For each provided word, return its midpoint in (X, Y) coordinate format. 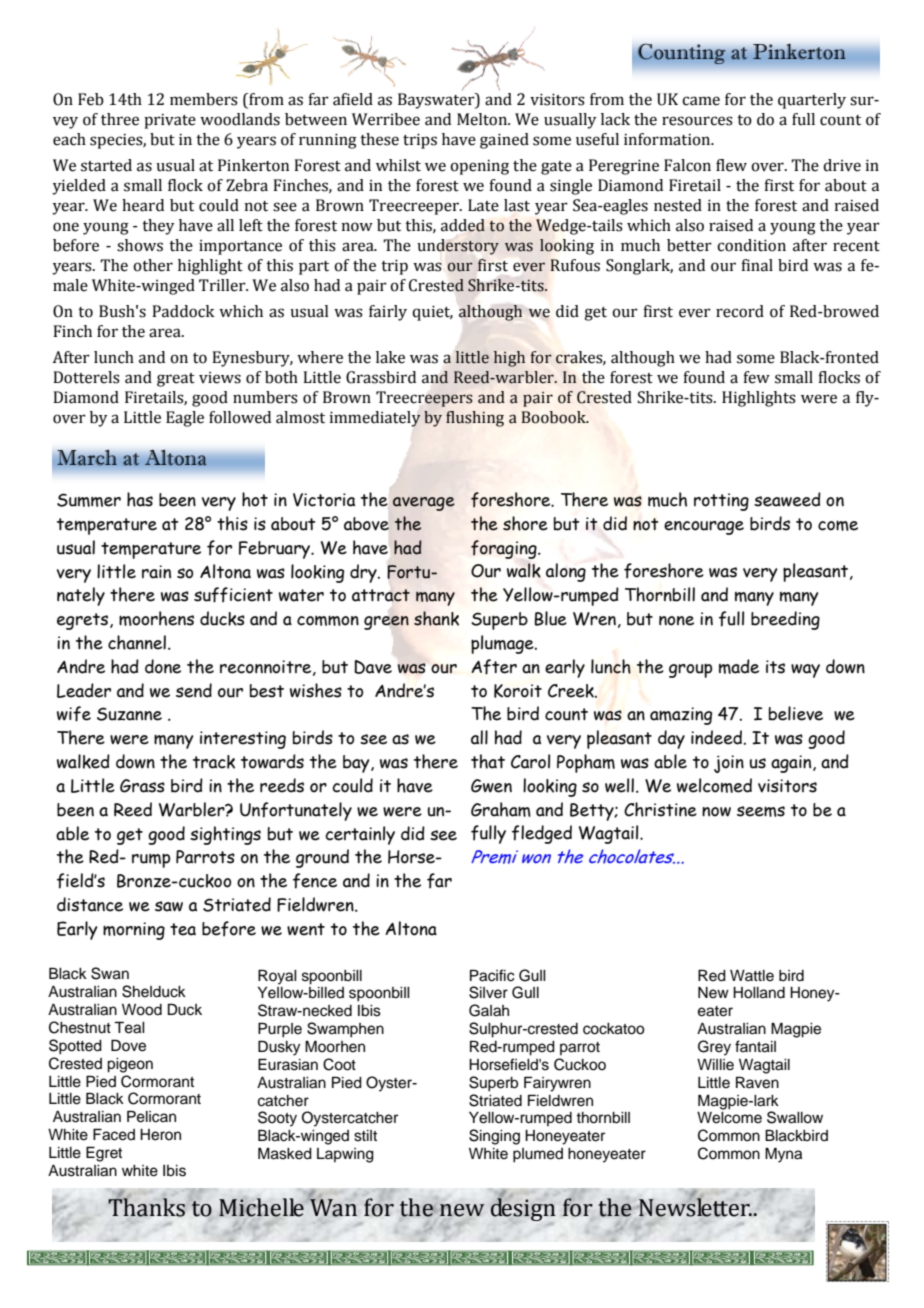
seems (761, 811)
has (140, 499)
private (170, 121)
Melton (483, 119)
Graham (501, 809)
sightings (225, 835)
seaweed (787, 499)
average (424, 504)
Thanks (146, 1206)
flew (731, 165)
